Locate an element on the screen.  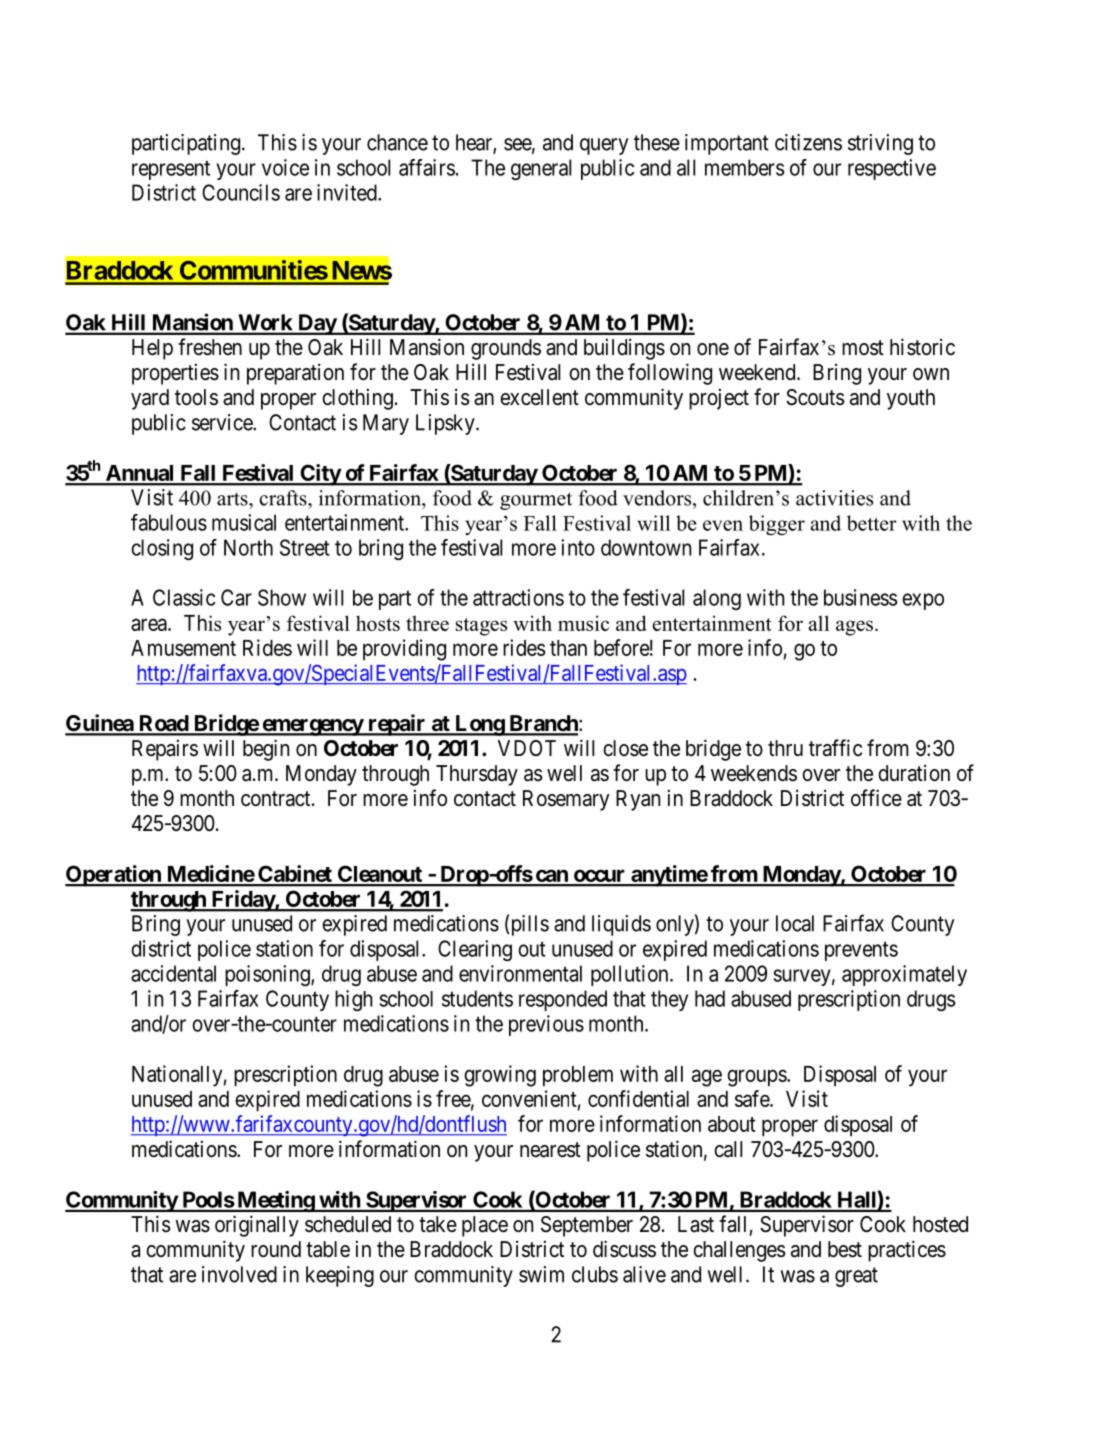
originally is located at coordinates (257, 1226).
